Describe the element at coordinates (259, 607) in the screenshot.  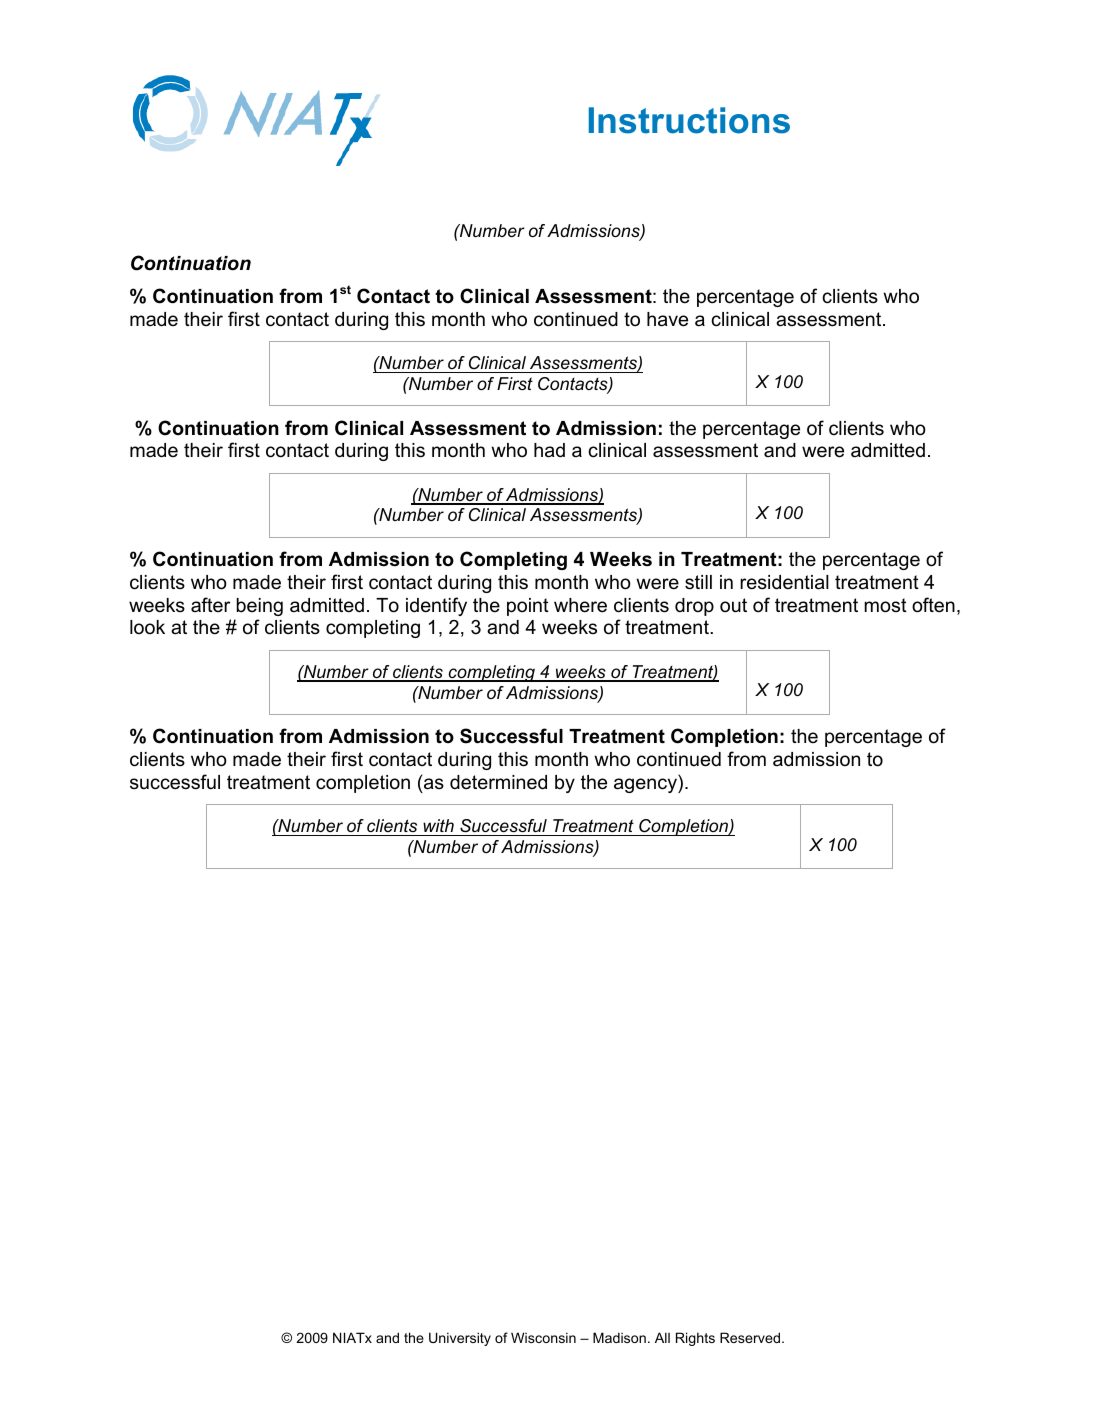
I see `being` at that location.
